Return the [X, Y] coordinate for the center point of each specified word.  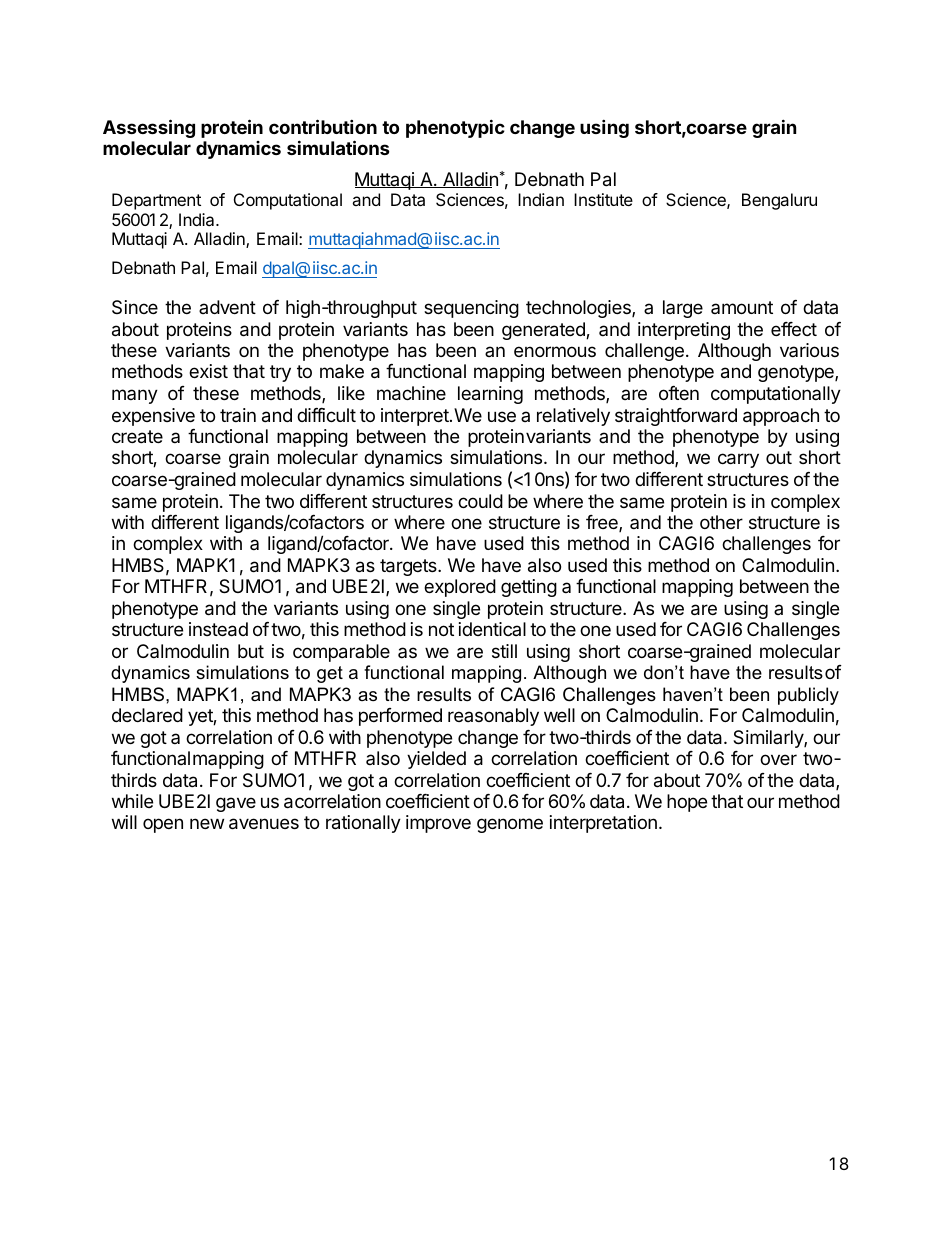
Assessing [149, 128]
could [480, 501]
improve [438, 824]
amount [742, 307]
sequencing [471, 309]
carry [738, 460]
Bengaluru [779, 201]
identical [492, 629]
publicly [808, 696]
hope [687, 803]
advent [227, 307]
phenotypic [455, 128]
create [137, 437]
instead [218, 629]
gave [236, 804]
